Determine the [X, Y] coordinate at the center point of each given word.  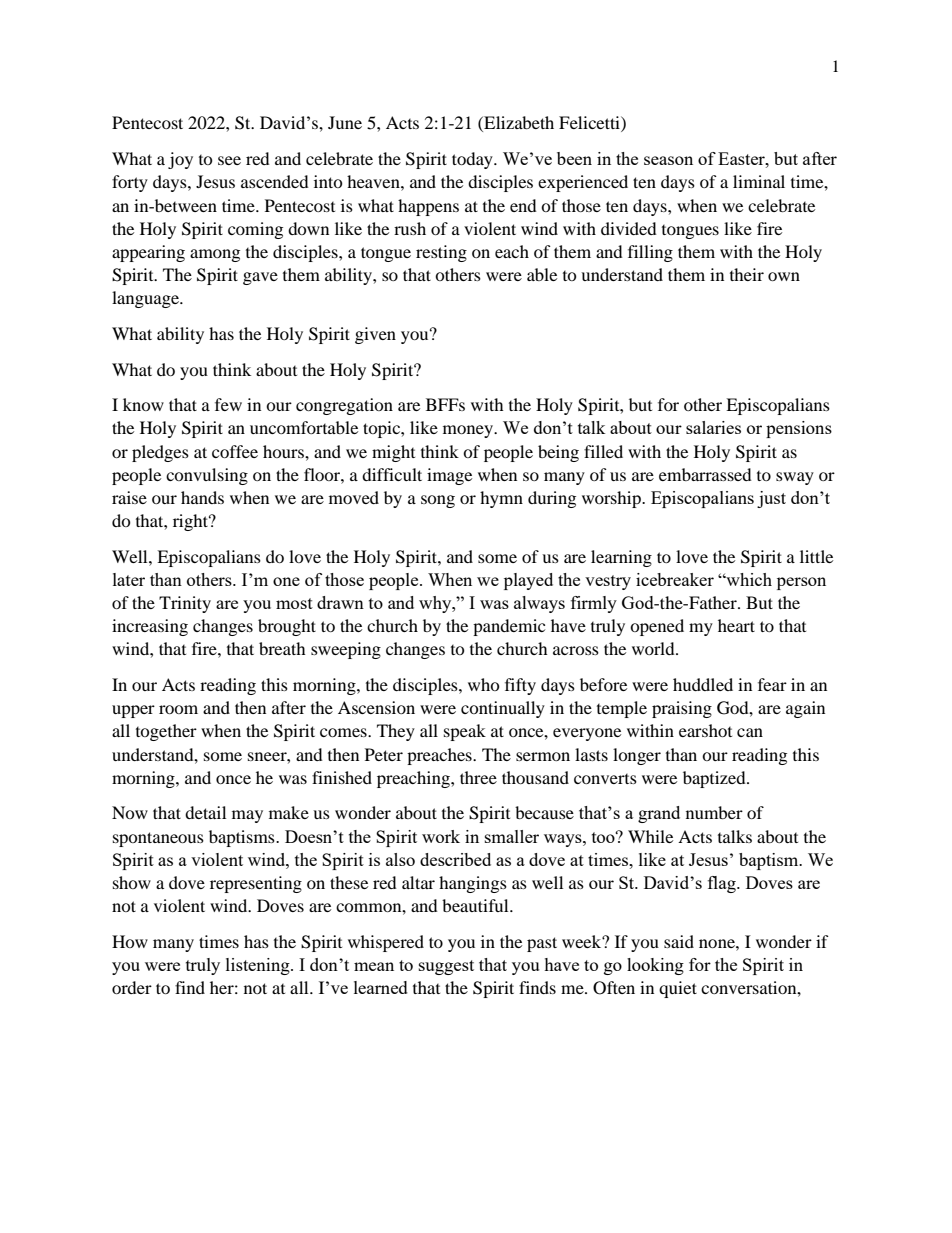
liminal [759, 181]
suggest [446, 967]
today [473, 160]
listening [259, 966]
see [229, 160]
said [679, 941]
